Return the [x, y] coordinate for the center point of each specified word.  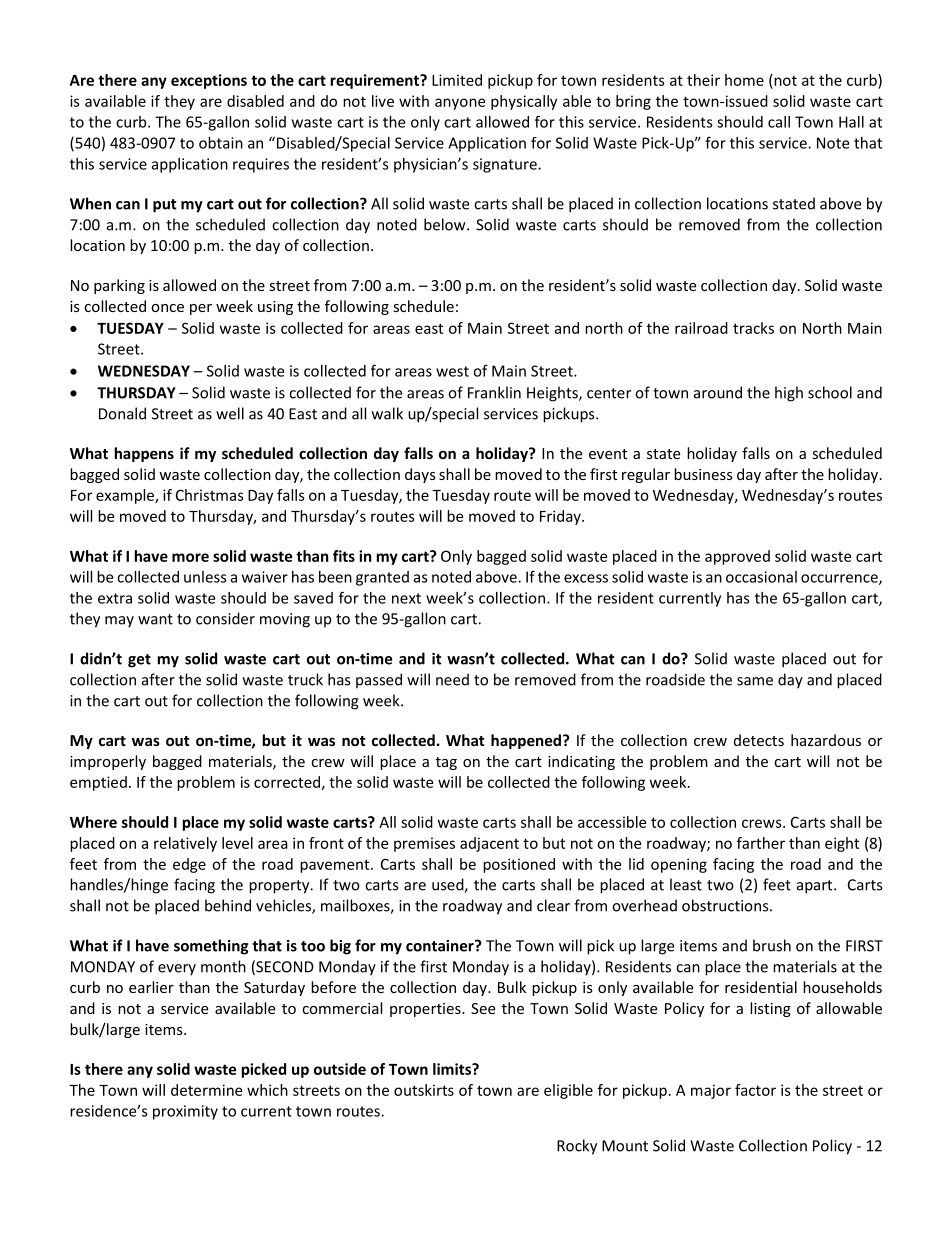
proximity [185, 1112]
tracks [753, 328]
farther [761, 843]
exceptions [209, 81]
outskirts [424, 1090]
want [155, 619]
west [452, 371]
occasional [761, 577]
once [167, 308]
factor [755, 1090]
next [406, 598]
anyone [460, 104]
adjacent [489, 844]
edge [189, 865]
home [744, 80]
